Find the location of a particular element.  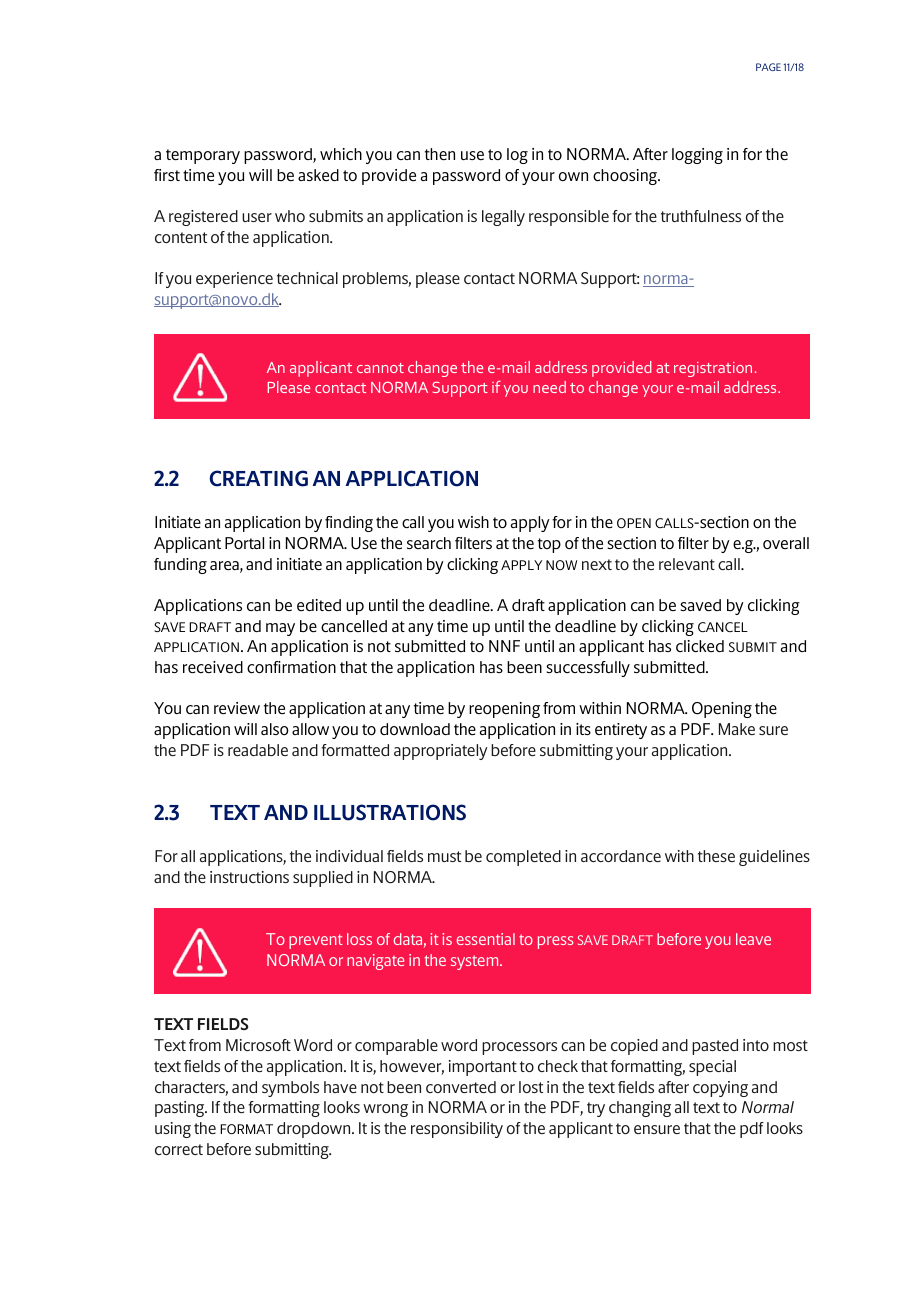

copying is located at coordinates (720, 1089).
